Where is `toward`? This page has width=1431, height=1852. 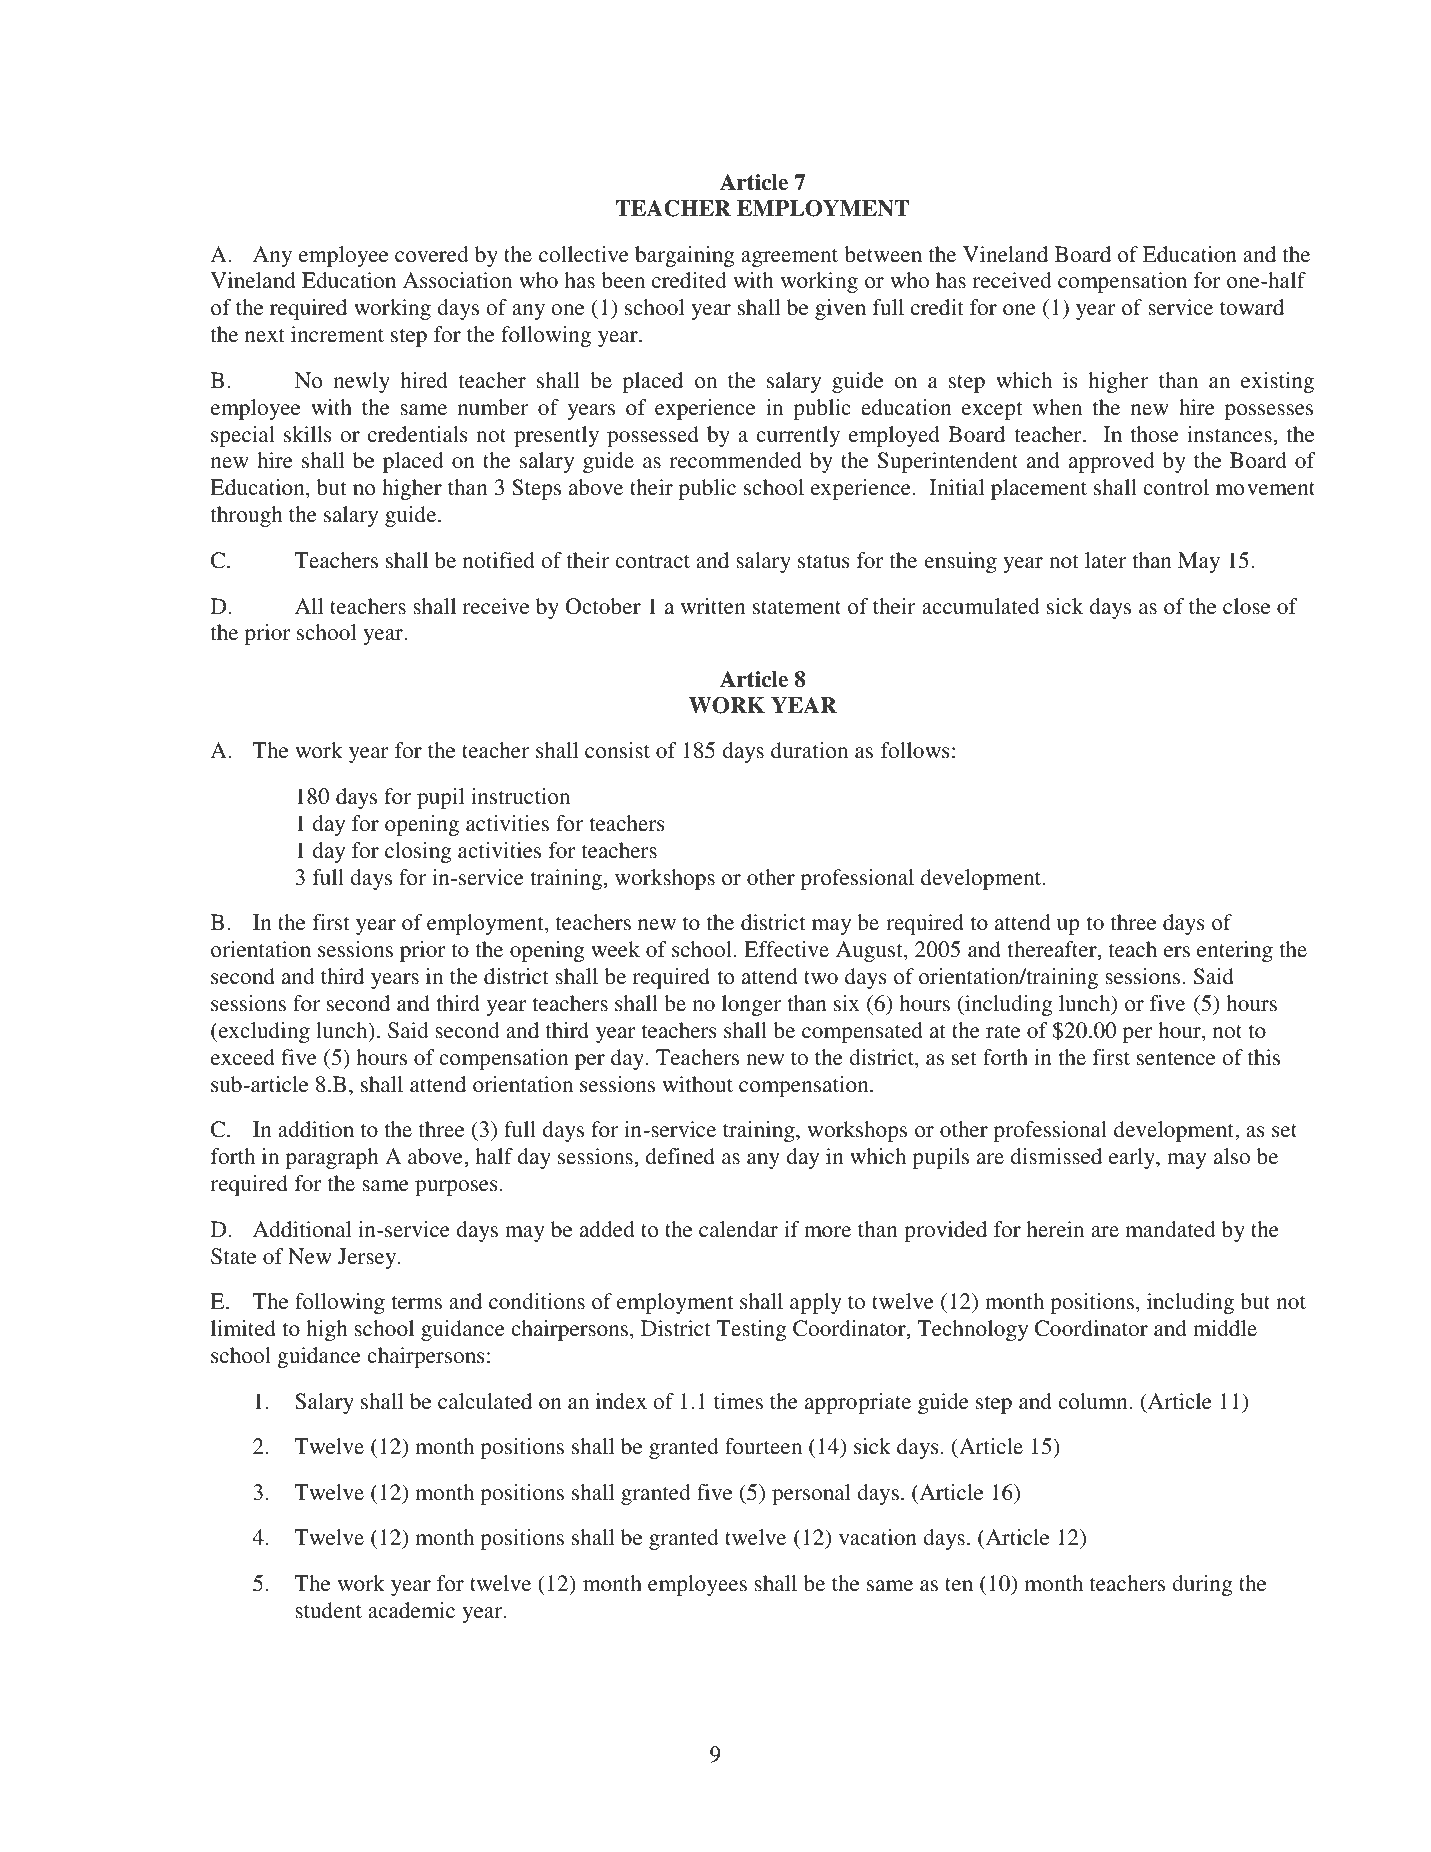
toward is located at coordinates (1252, 307).
